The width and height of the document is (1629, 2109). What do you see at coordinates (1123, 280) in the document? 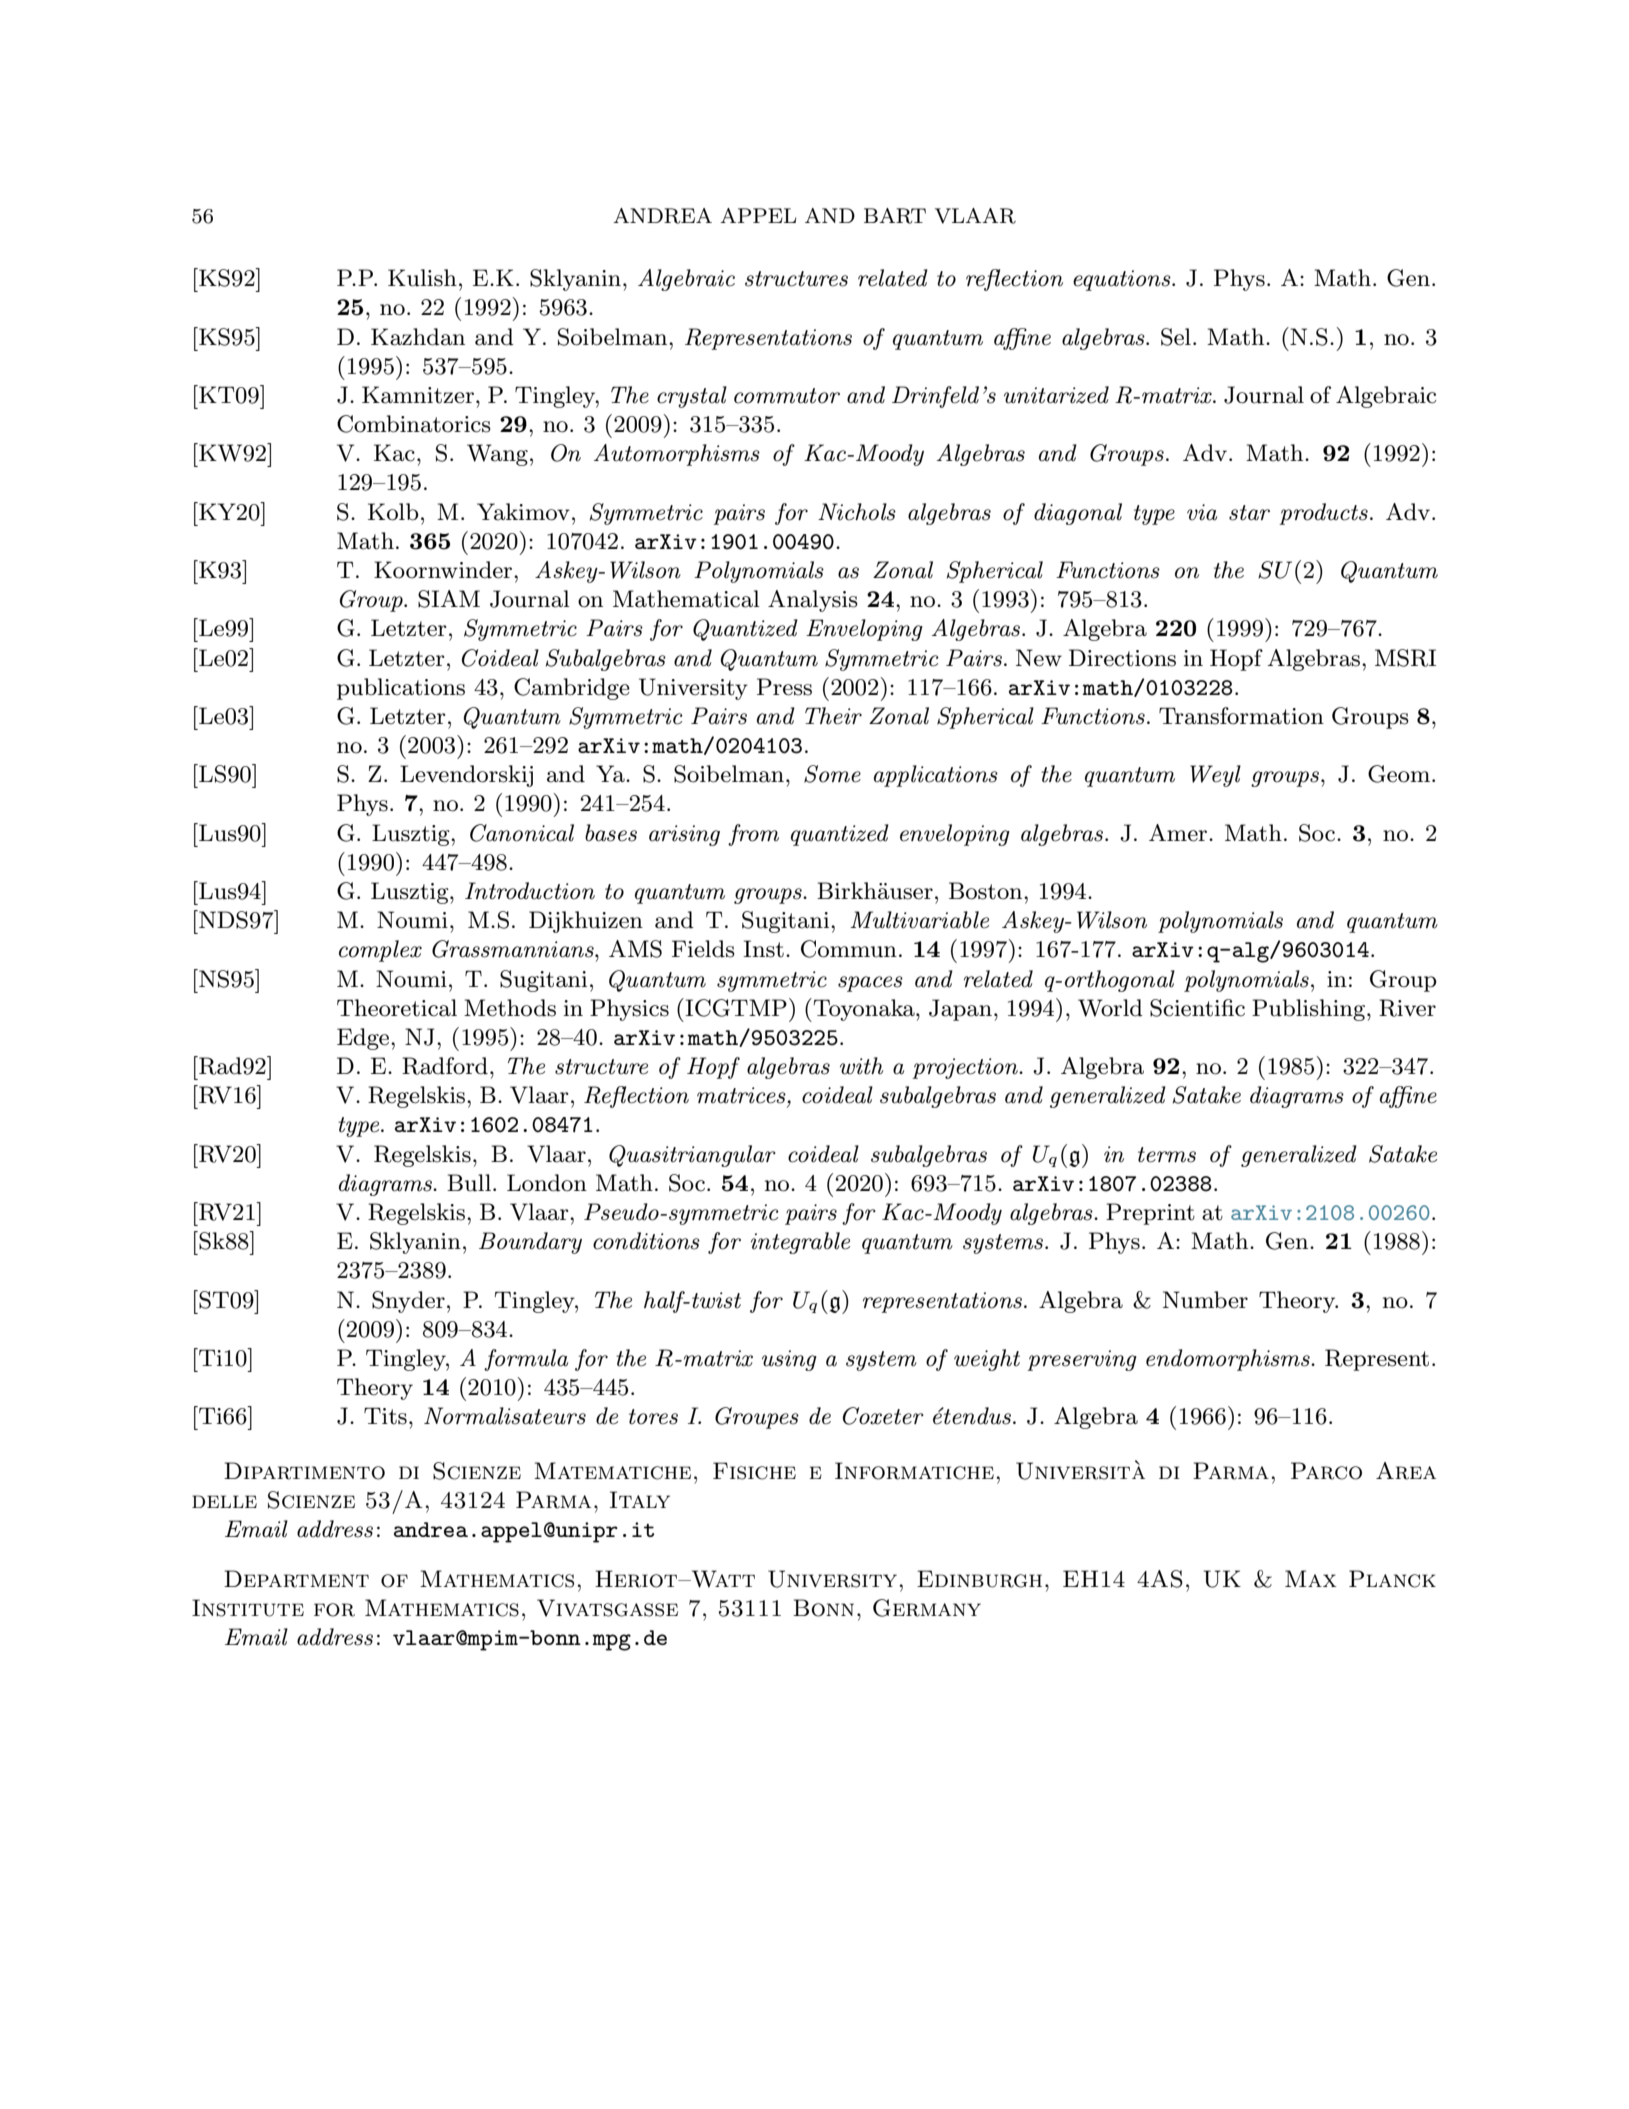
I see `equations` at bounding box center [1123, 280].
